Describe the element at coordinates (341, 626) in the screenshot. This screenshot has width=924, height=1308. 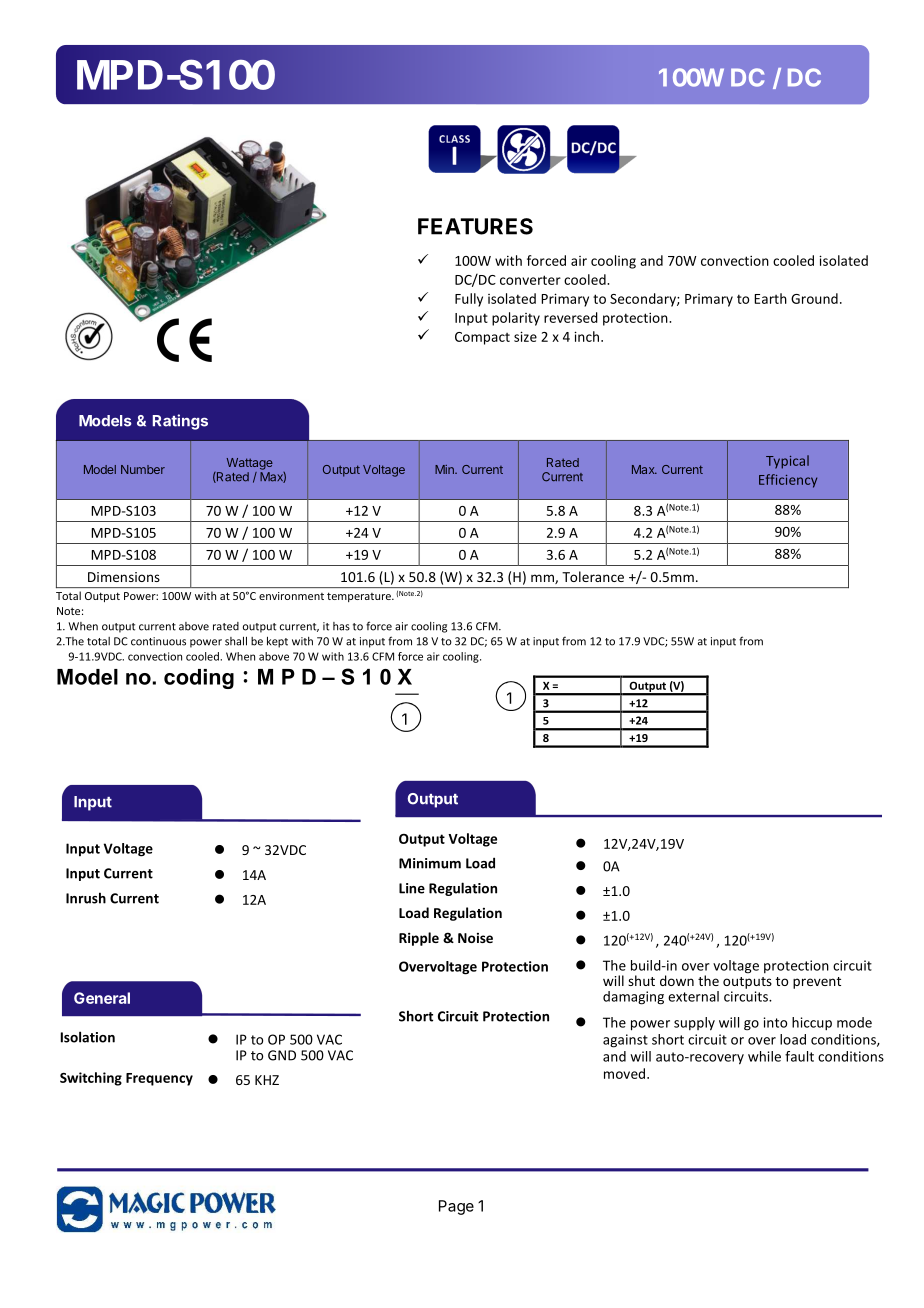
I see `has` at that location.
